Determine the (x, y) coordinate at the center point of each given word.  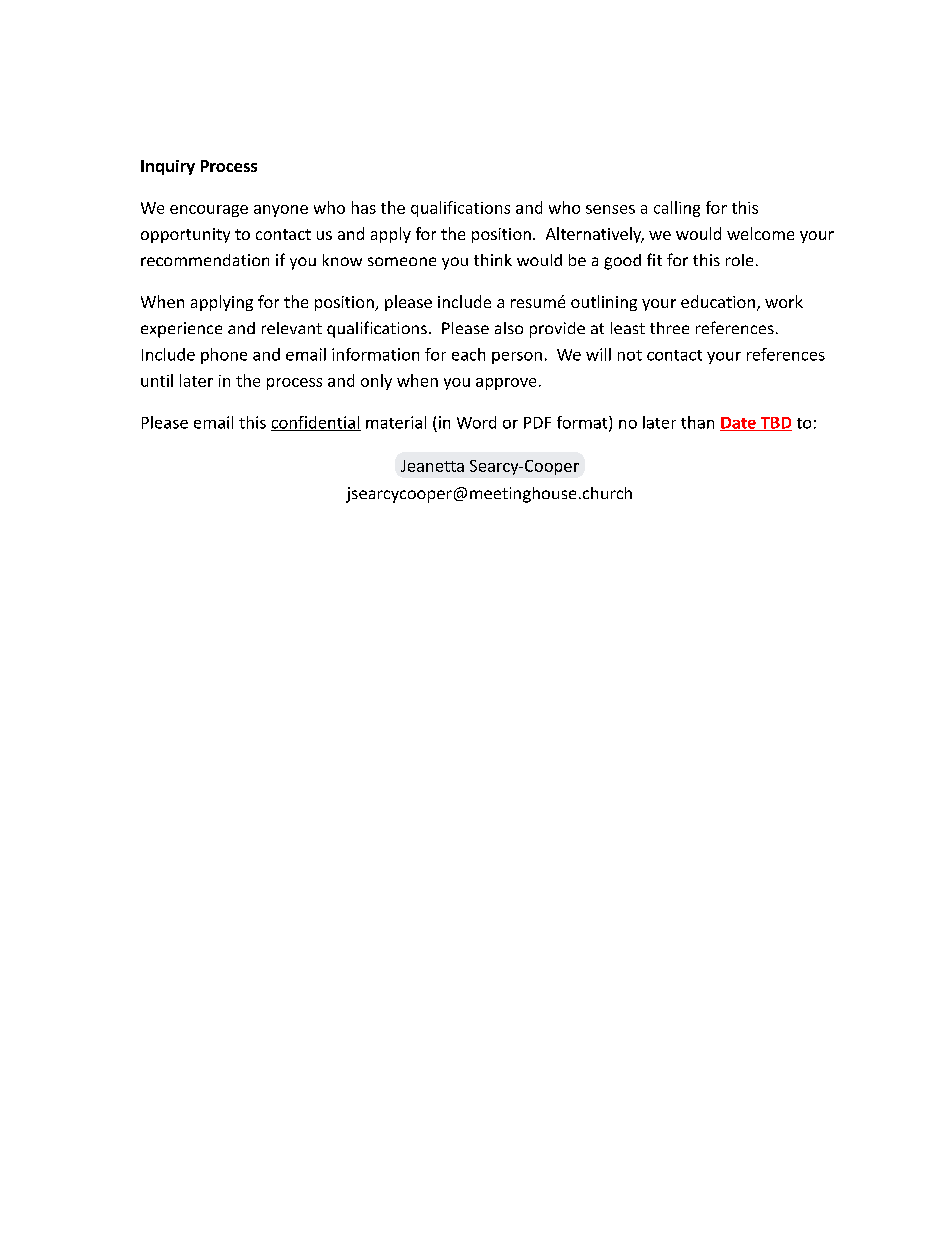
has (364, 207)
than (697, 422)
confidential (316, 423)
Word (476, 422)
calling (677, 209)
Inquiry (168, 167)
